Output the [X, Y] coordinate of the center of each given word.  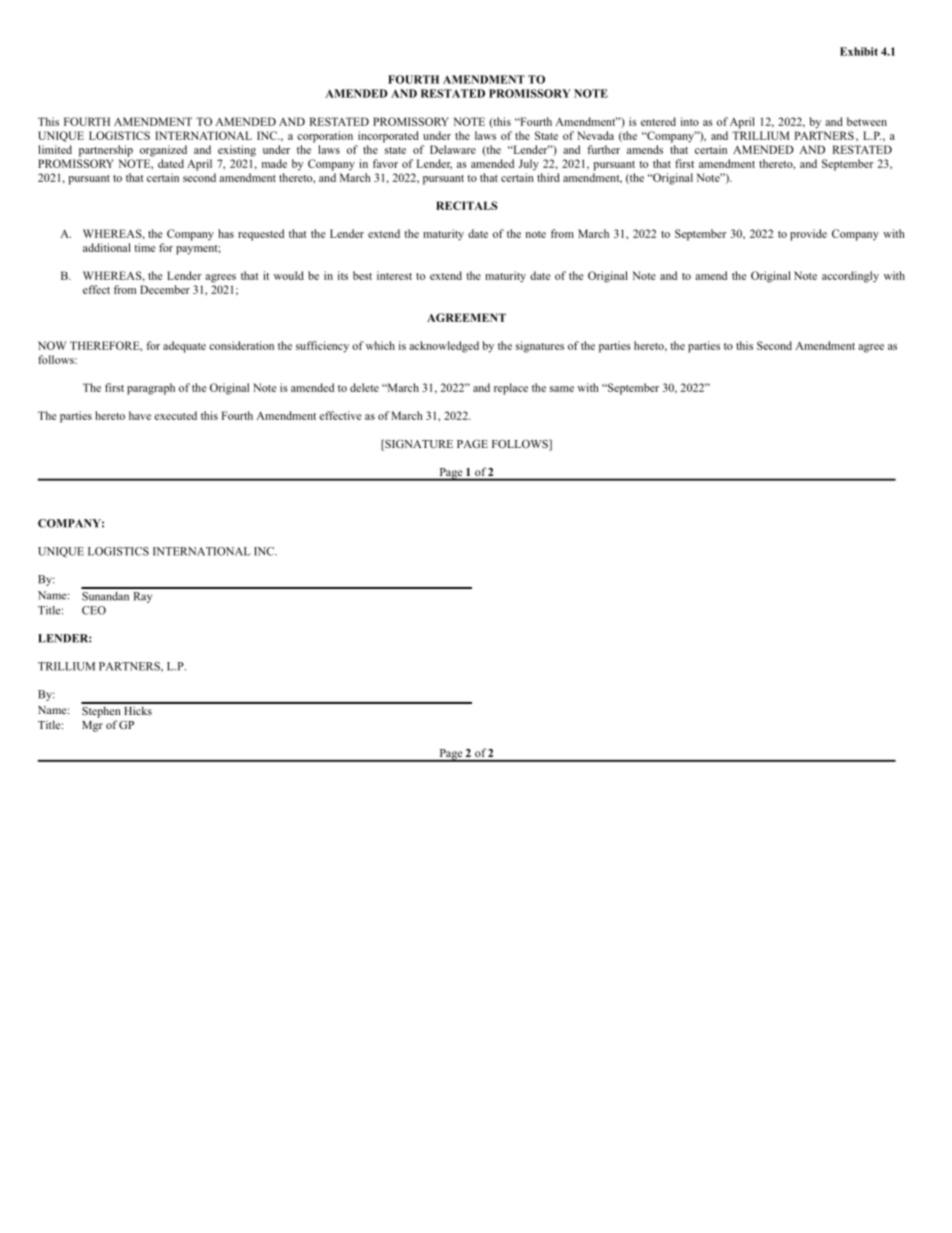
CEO [94, 610]
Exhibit [859, 51]
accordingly [850, 277]
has [226, 233]
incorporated [388, 137]
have [140, 415]
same [562, 389]
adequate [184, 347]
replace [511, 389]
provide [808, 235]
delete [364, 387]
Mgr [92, 726]
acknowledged [444, 347]
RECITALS [467, 205]
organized [163, 151]
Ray [142, 597]
